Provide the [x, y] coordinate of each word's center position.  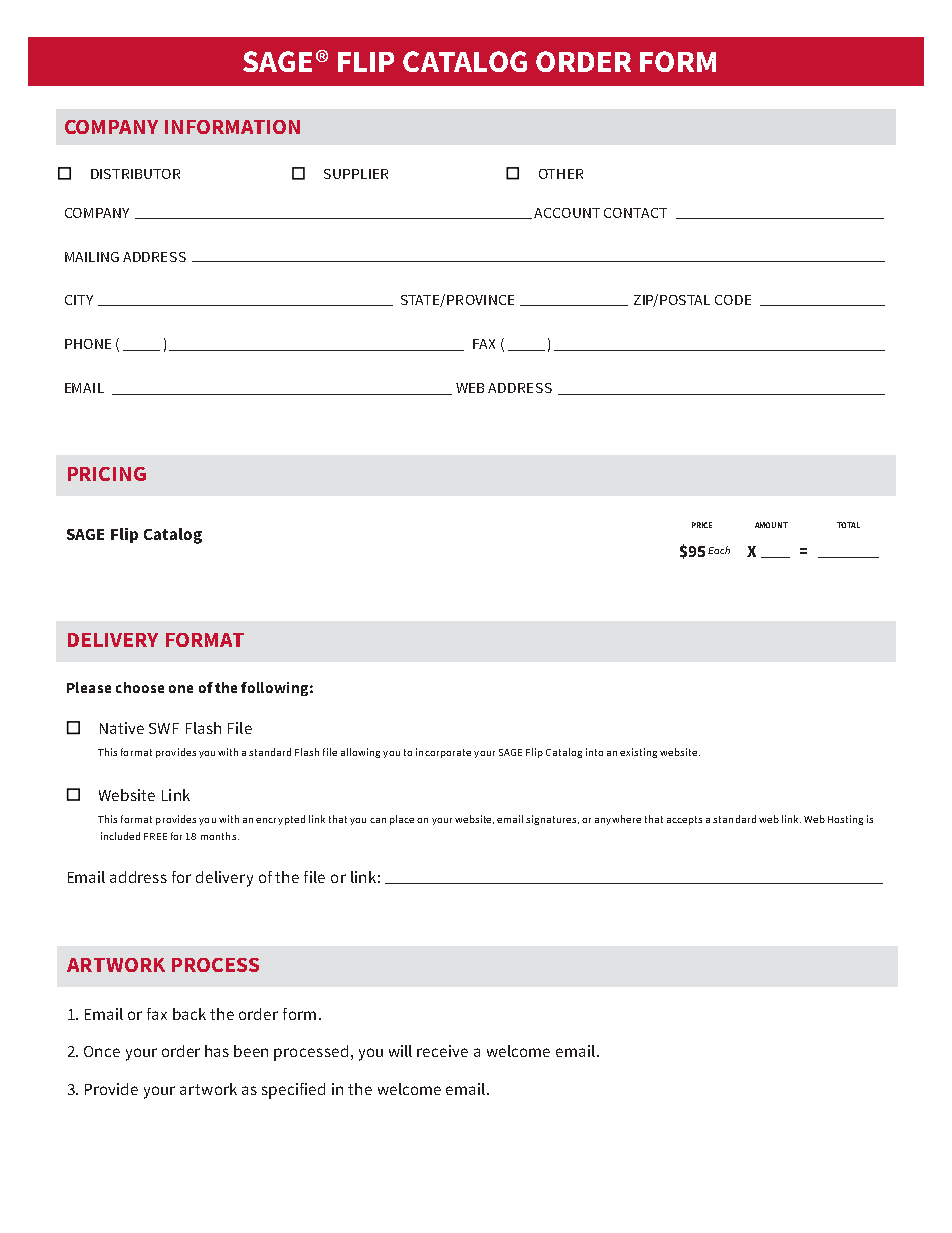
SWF [164, 728]
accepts [684, 820]
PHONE [88, 344]
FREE [155, 836]
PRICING [107, 474]
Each [719, 550]
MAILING [92, 257]
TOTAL [848, 525]
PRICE [702, 525]
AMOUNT [771, 525]
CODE [733, 300]
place [402, 820]
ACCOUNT [567, 213]
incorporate [443, 753]
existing [638, 753]
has [217, 1051]
